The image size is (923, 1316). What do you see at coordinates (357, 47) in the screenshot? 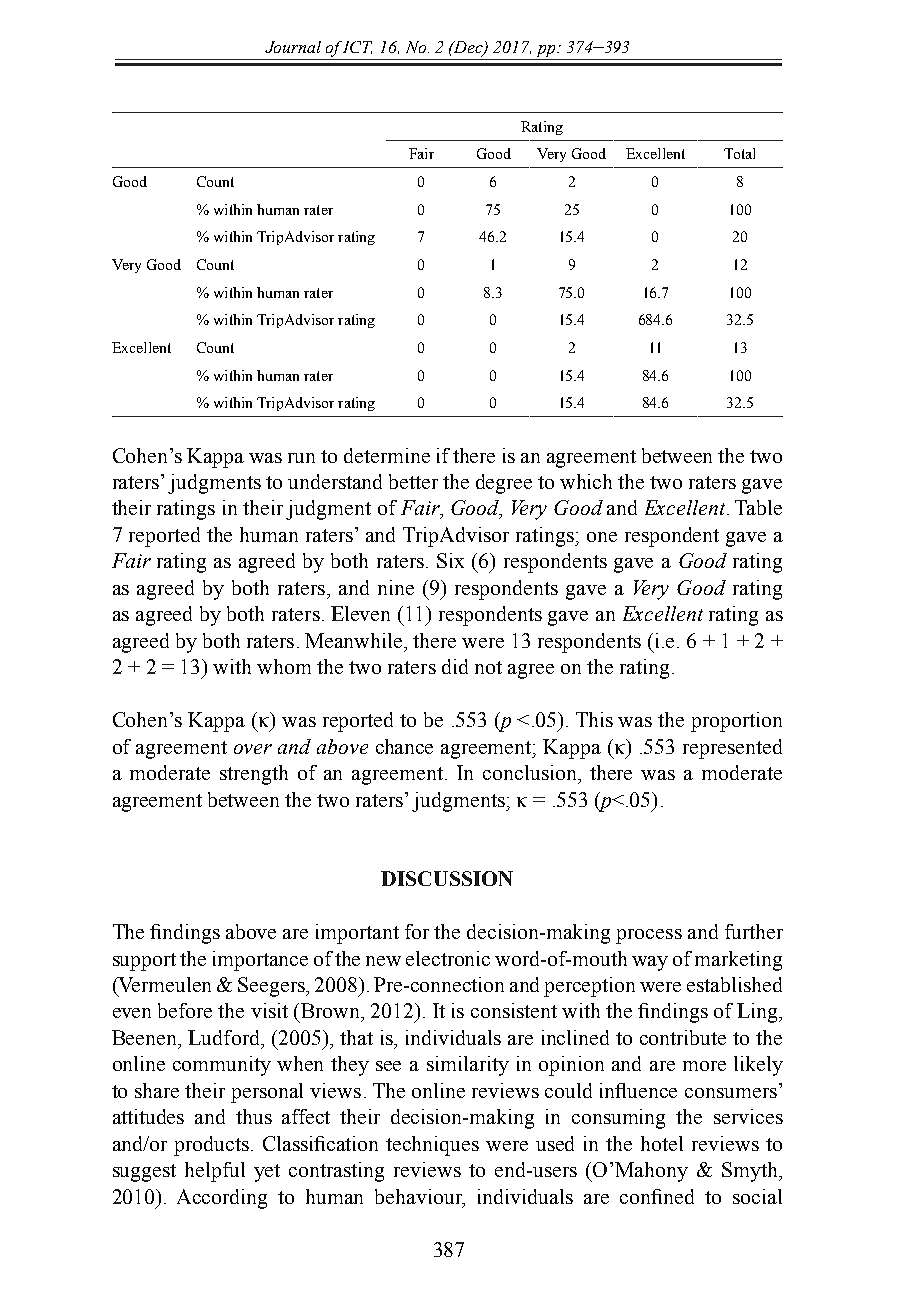
I see `ICT` at bounding box center [357, 47].
